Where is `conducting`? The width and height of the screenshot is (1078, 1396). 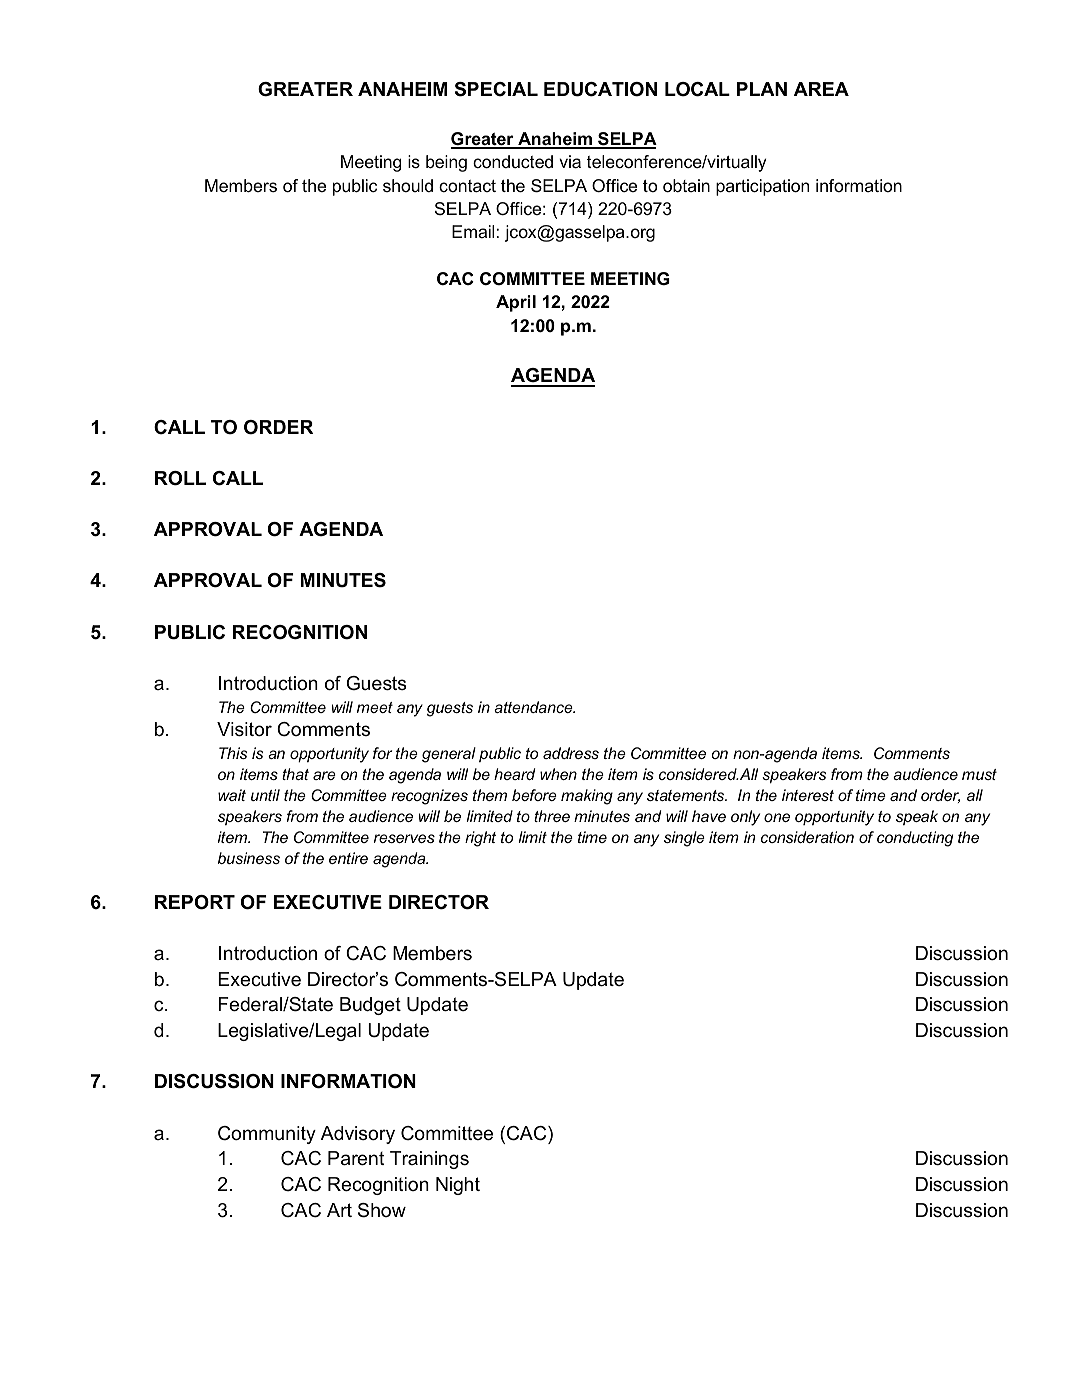
conducting is located at coordinates (915, 839).
